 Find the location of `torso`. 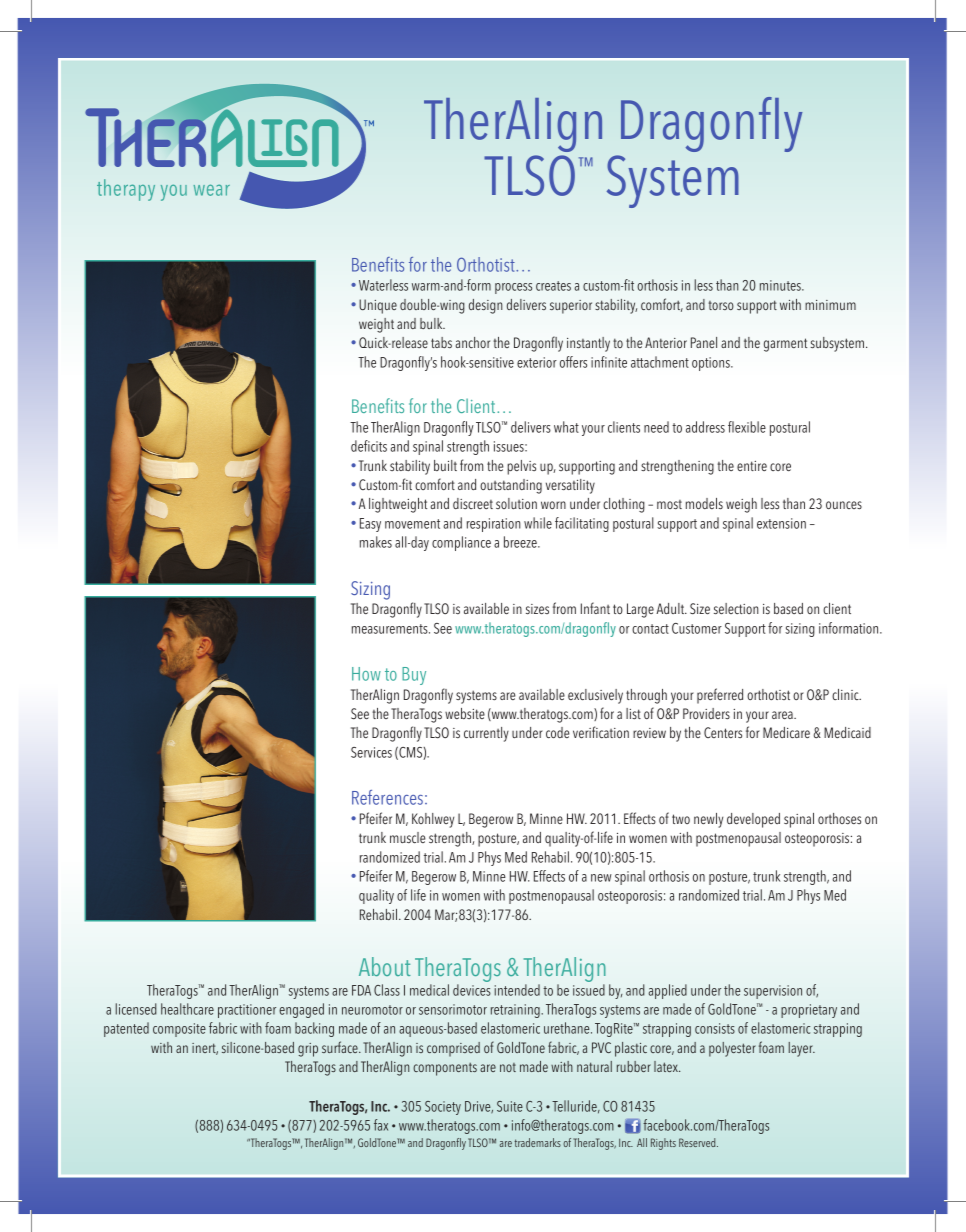

torso is located at coordinates (721, 305).
